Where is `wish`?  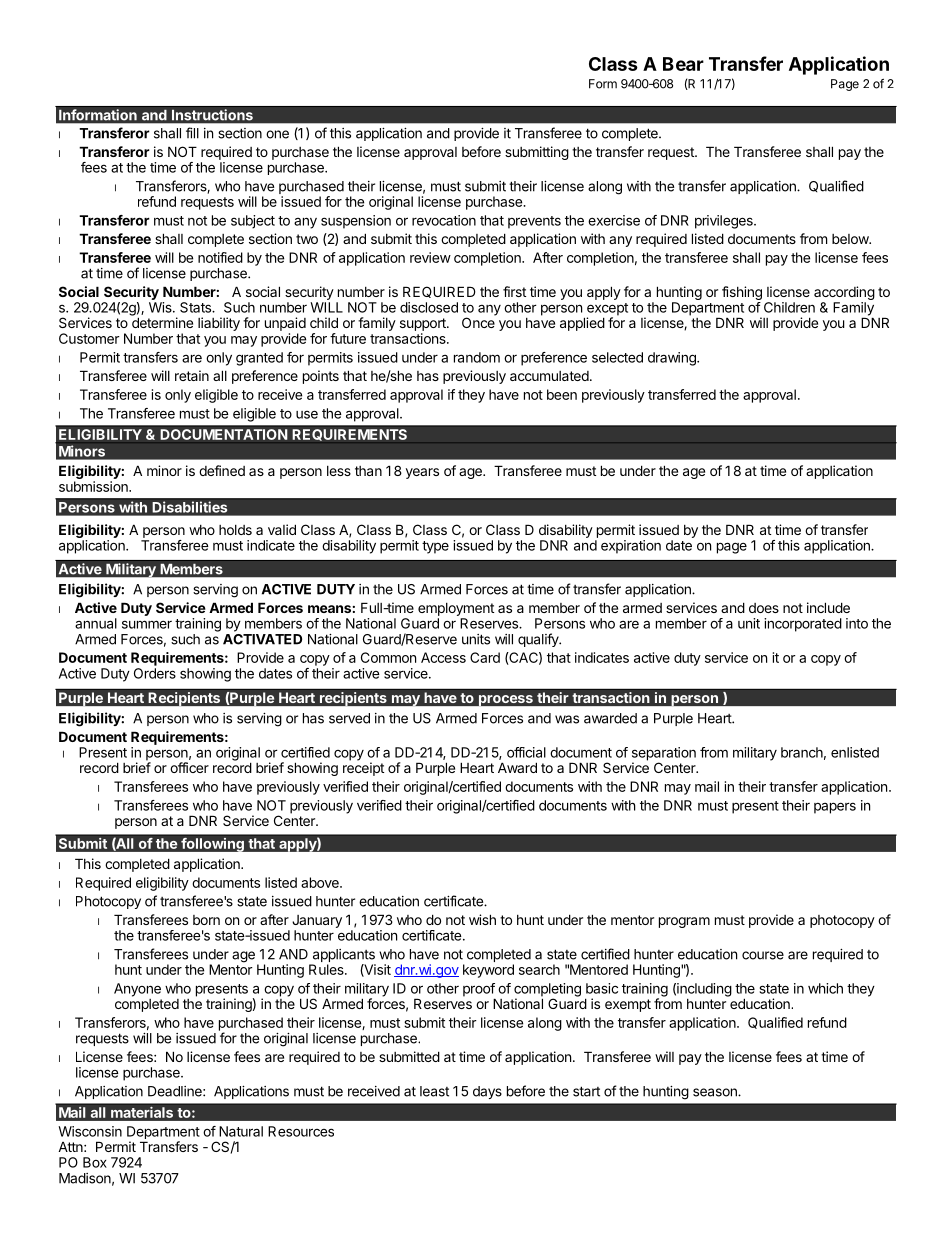
wish is located at coordinates (482, 919).
